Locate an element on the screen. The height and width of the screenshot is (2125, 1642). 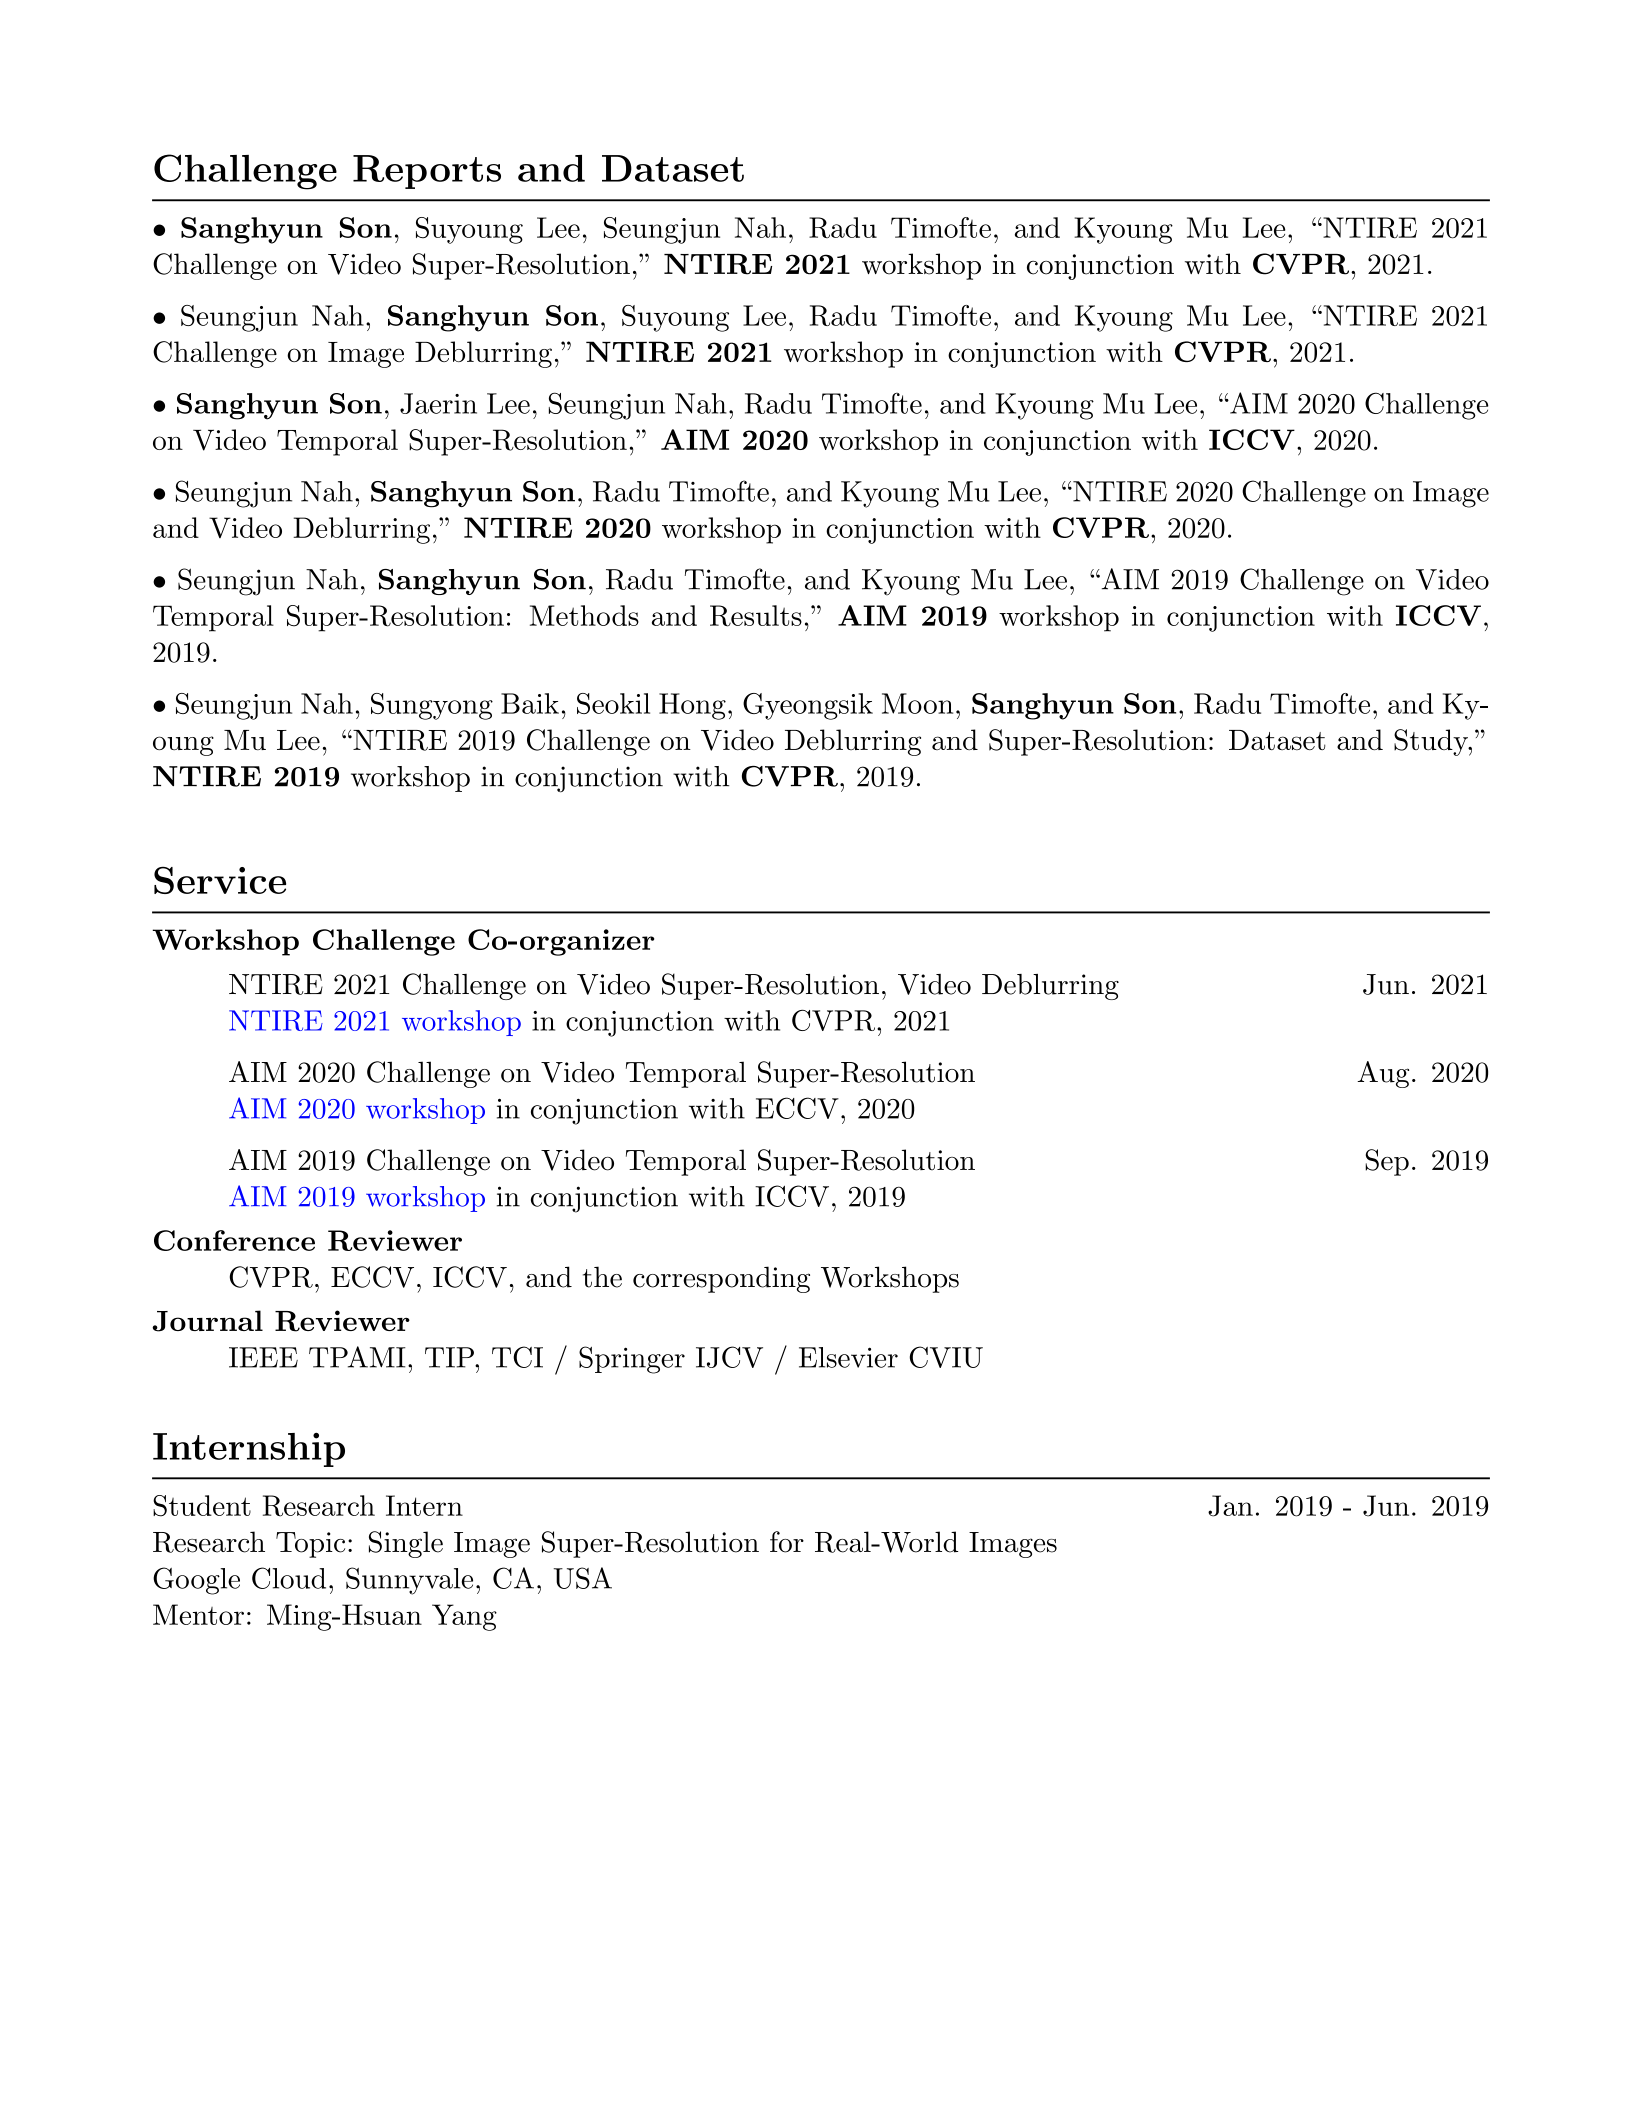
Conference is located at coordinates (234, 1240).
